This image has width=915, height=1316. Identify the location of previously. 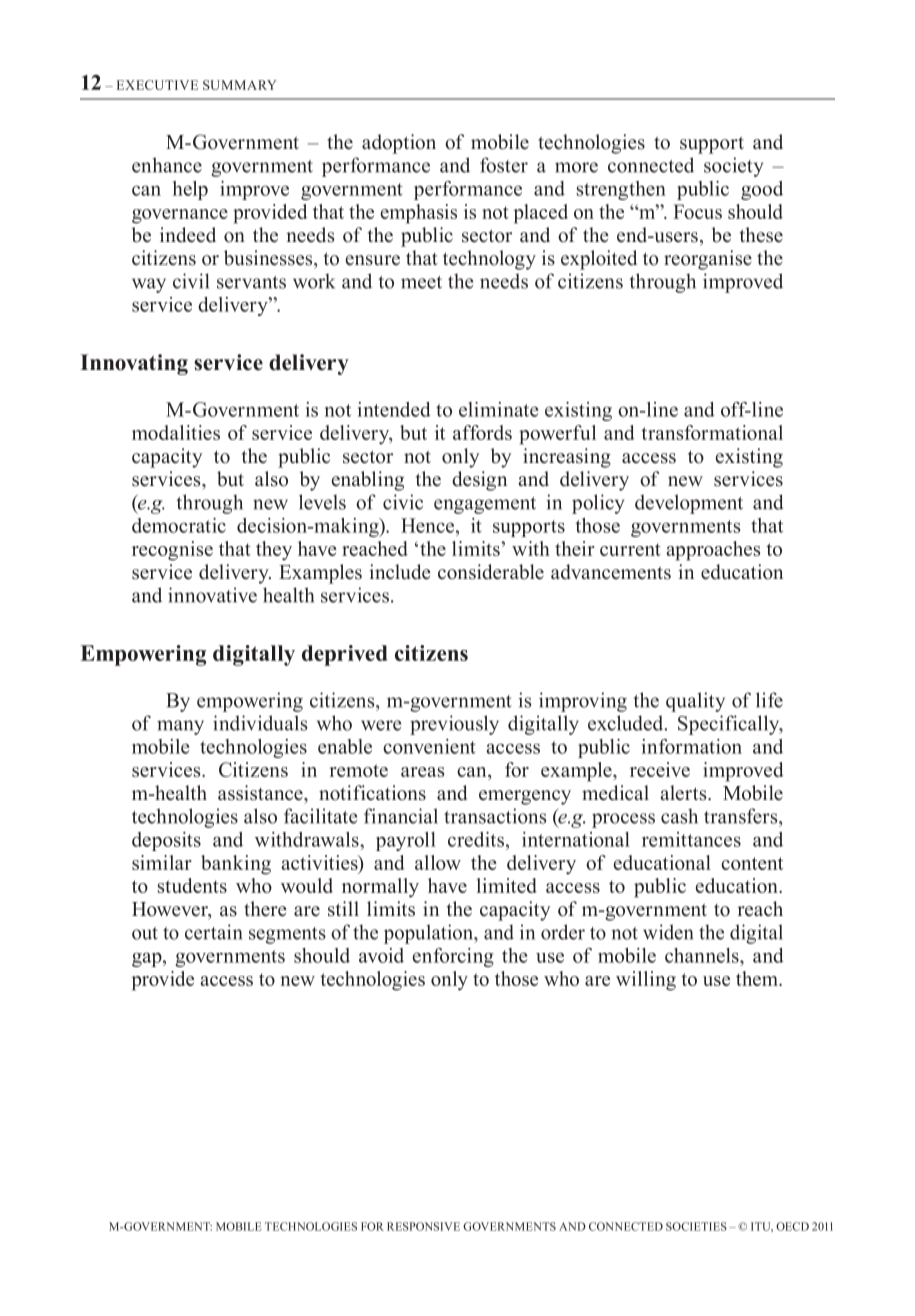
(454, 725).
